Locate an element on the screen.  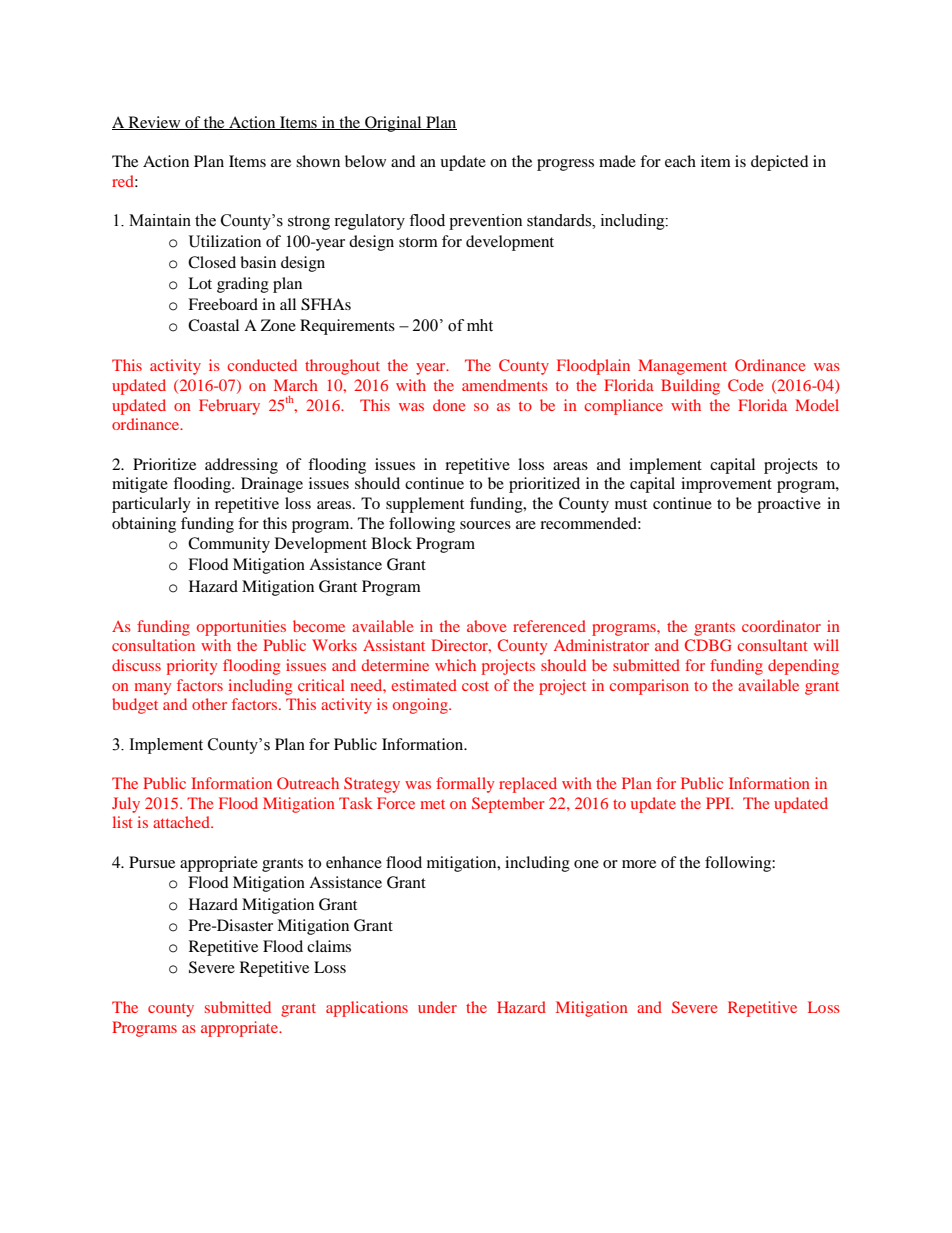
attached is located at coordinates (182, 822).
